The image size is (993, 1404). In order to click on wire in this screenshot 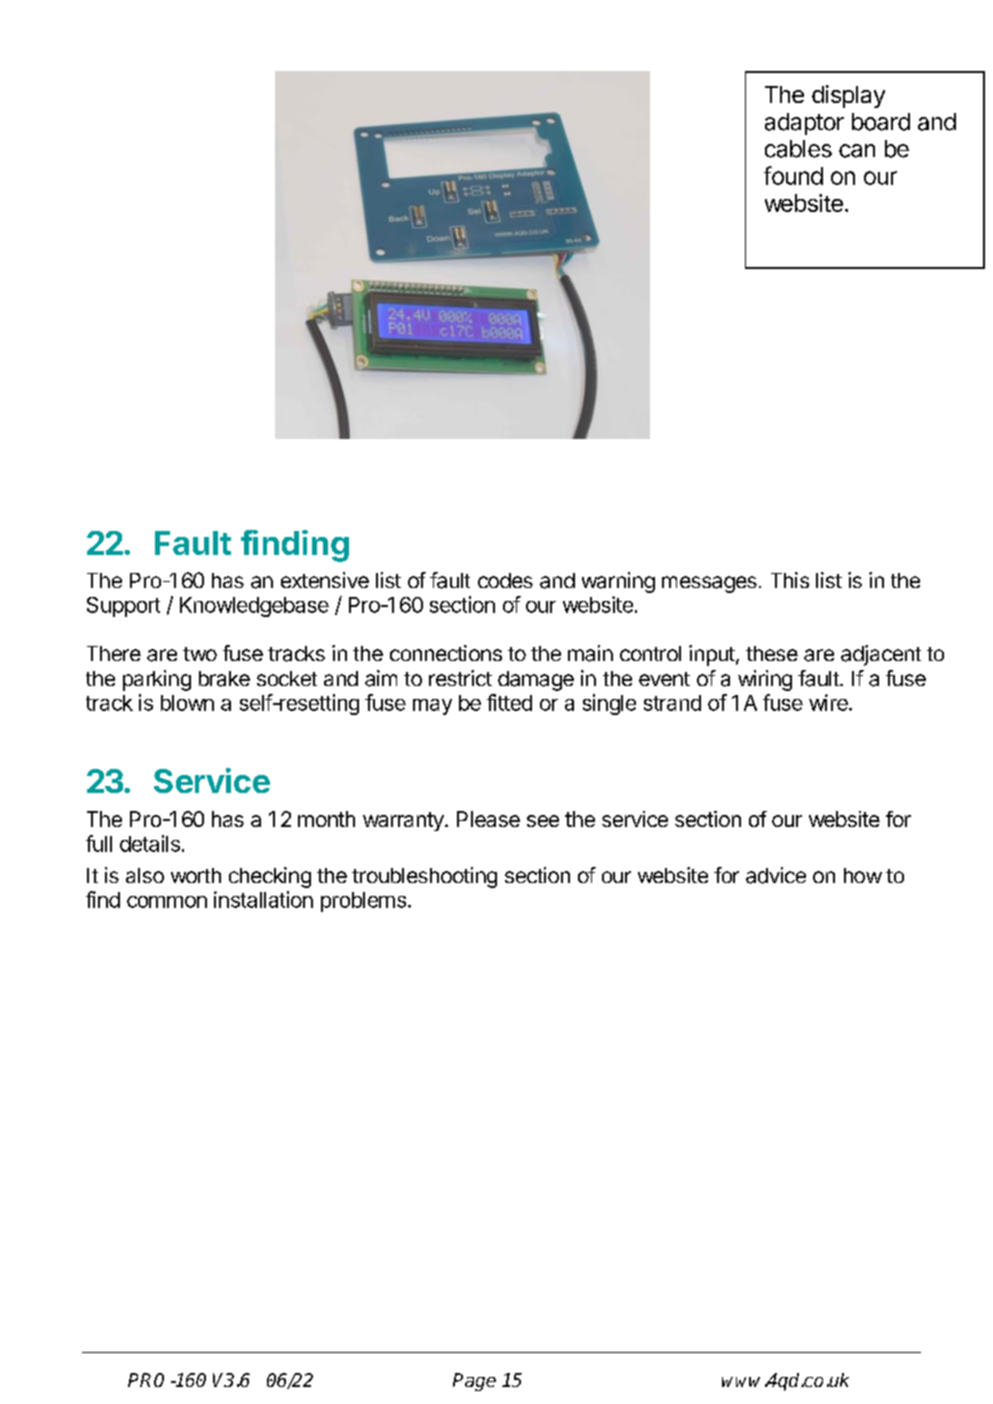, I will do `click(829, 702)`.
